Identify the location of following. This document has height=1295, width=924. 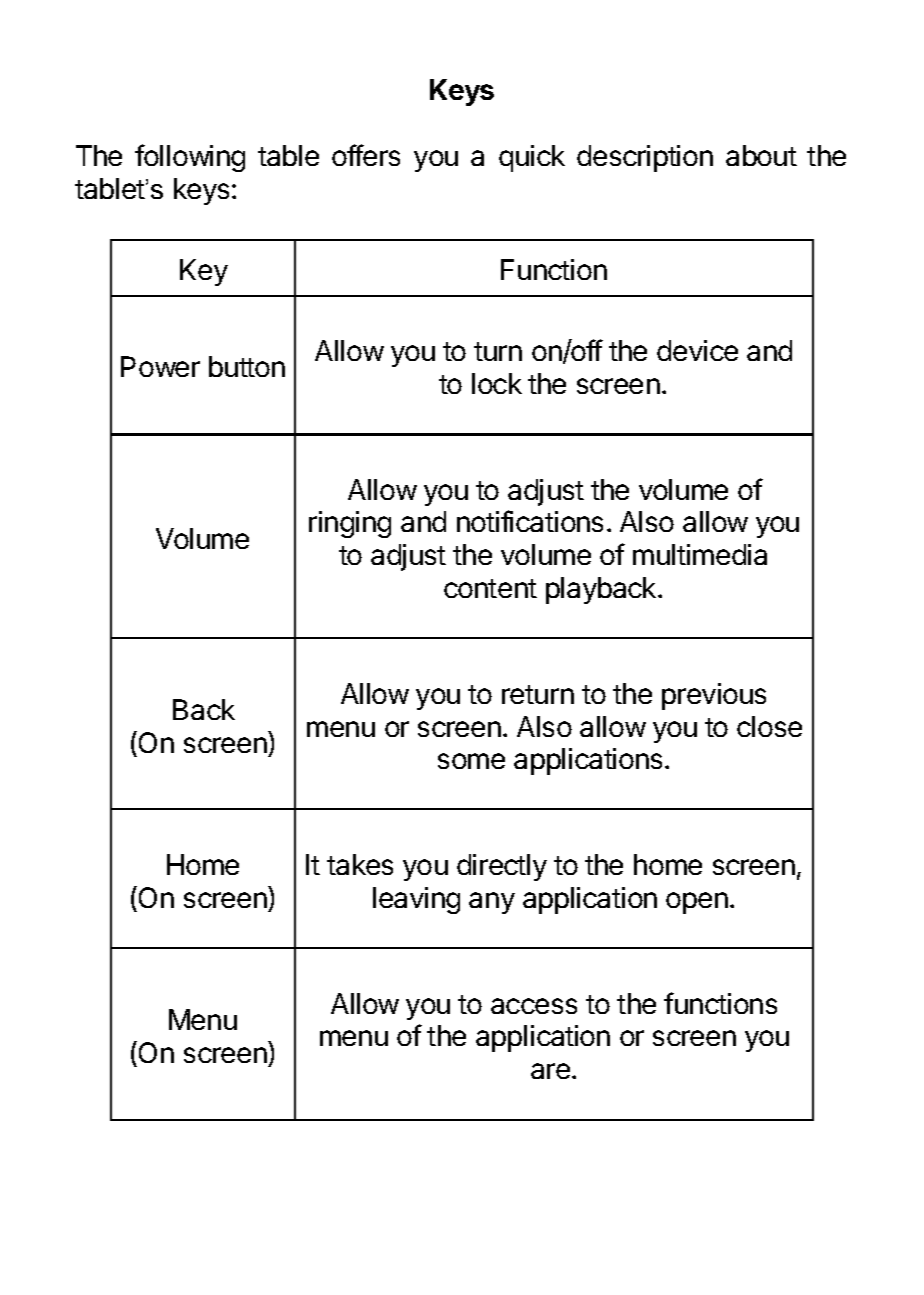
(190, 158).
